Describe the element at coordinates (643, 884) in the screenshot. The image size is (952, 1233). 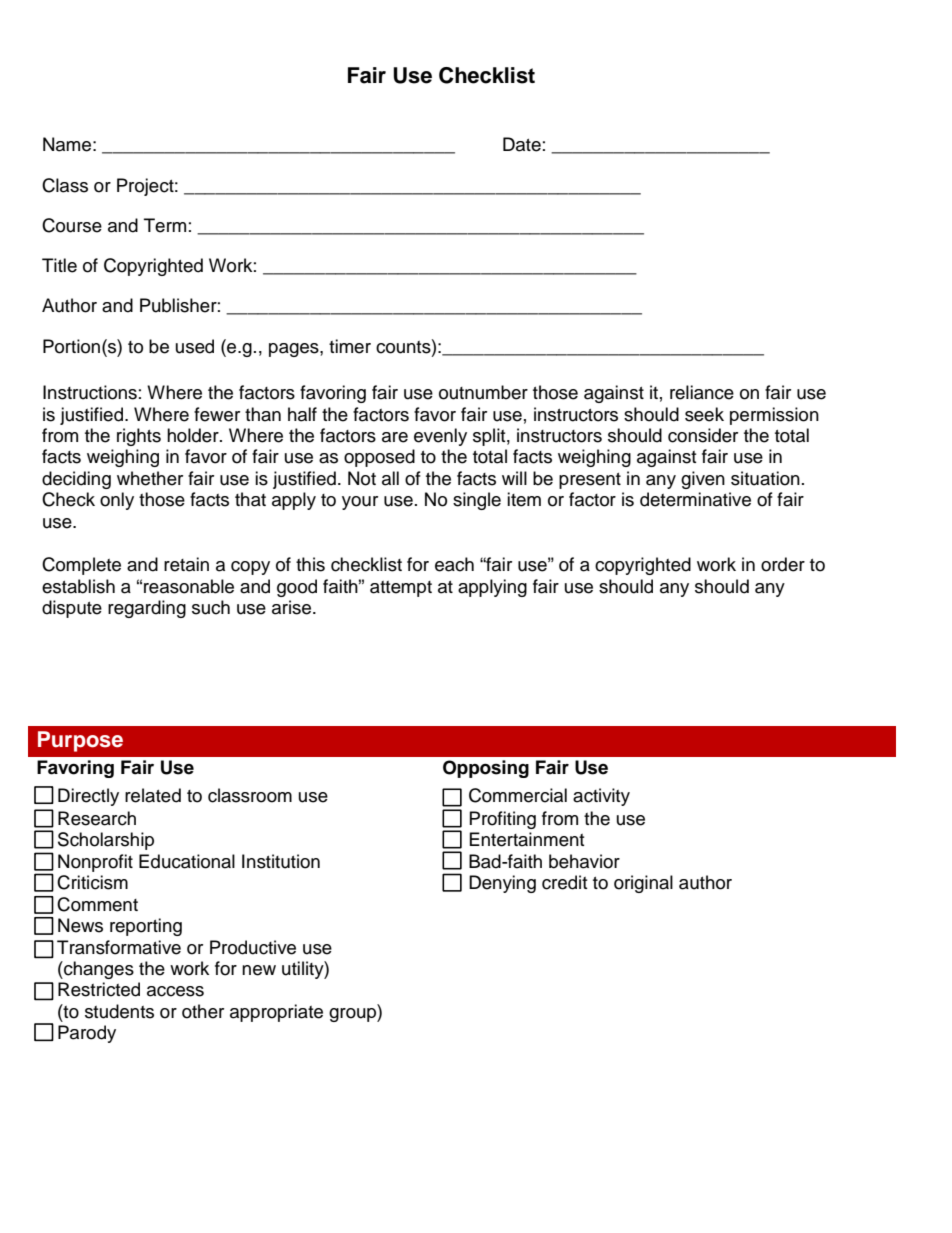
I see `original` at that location.
